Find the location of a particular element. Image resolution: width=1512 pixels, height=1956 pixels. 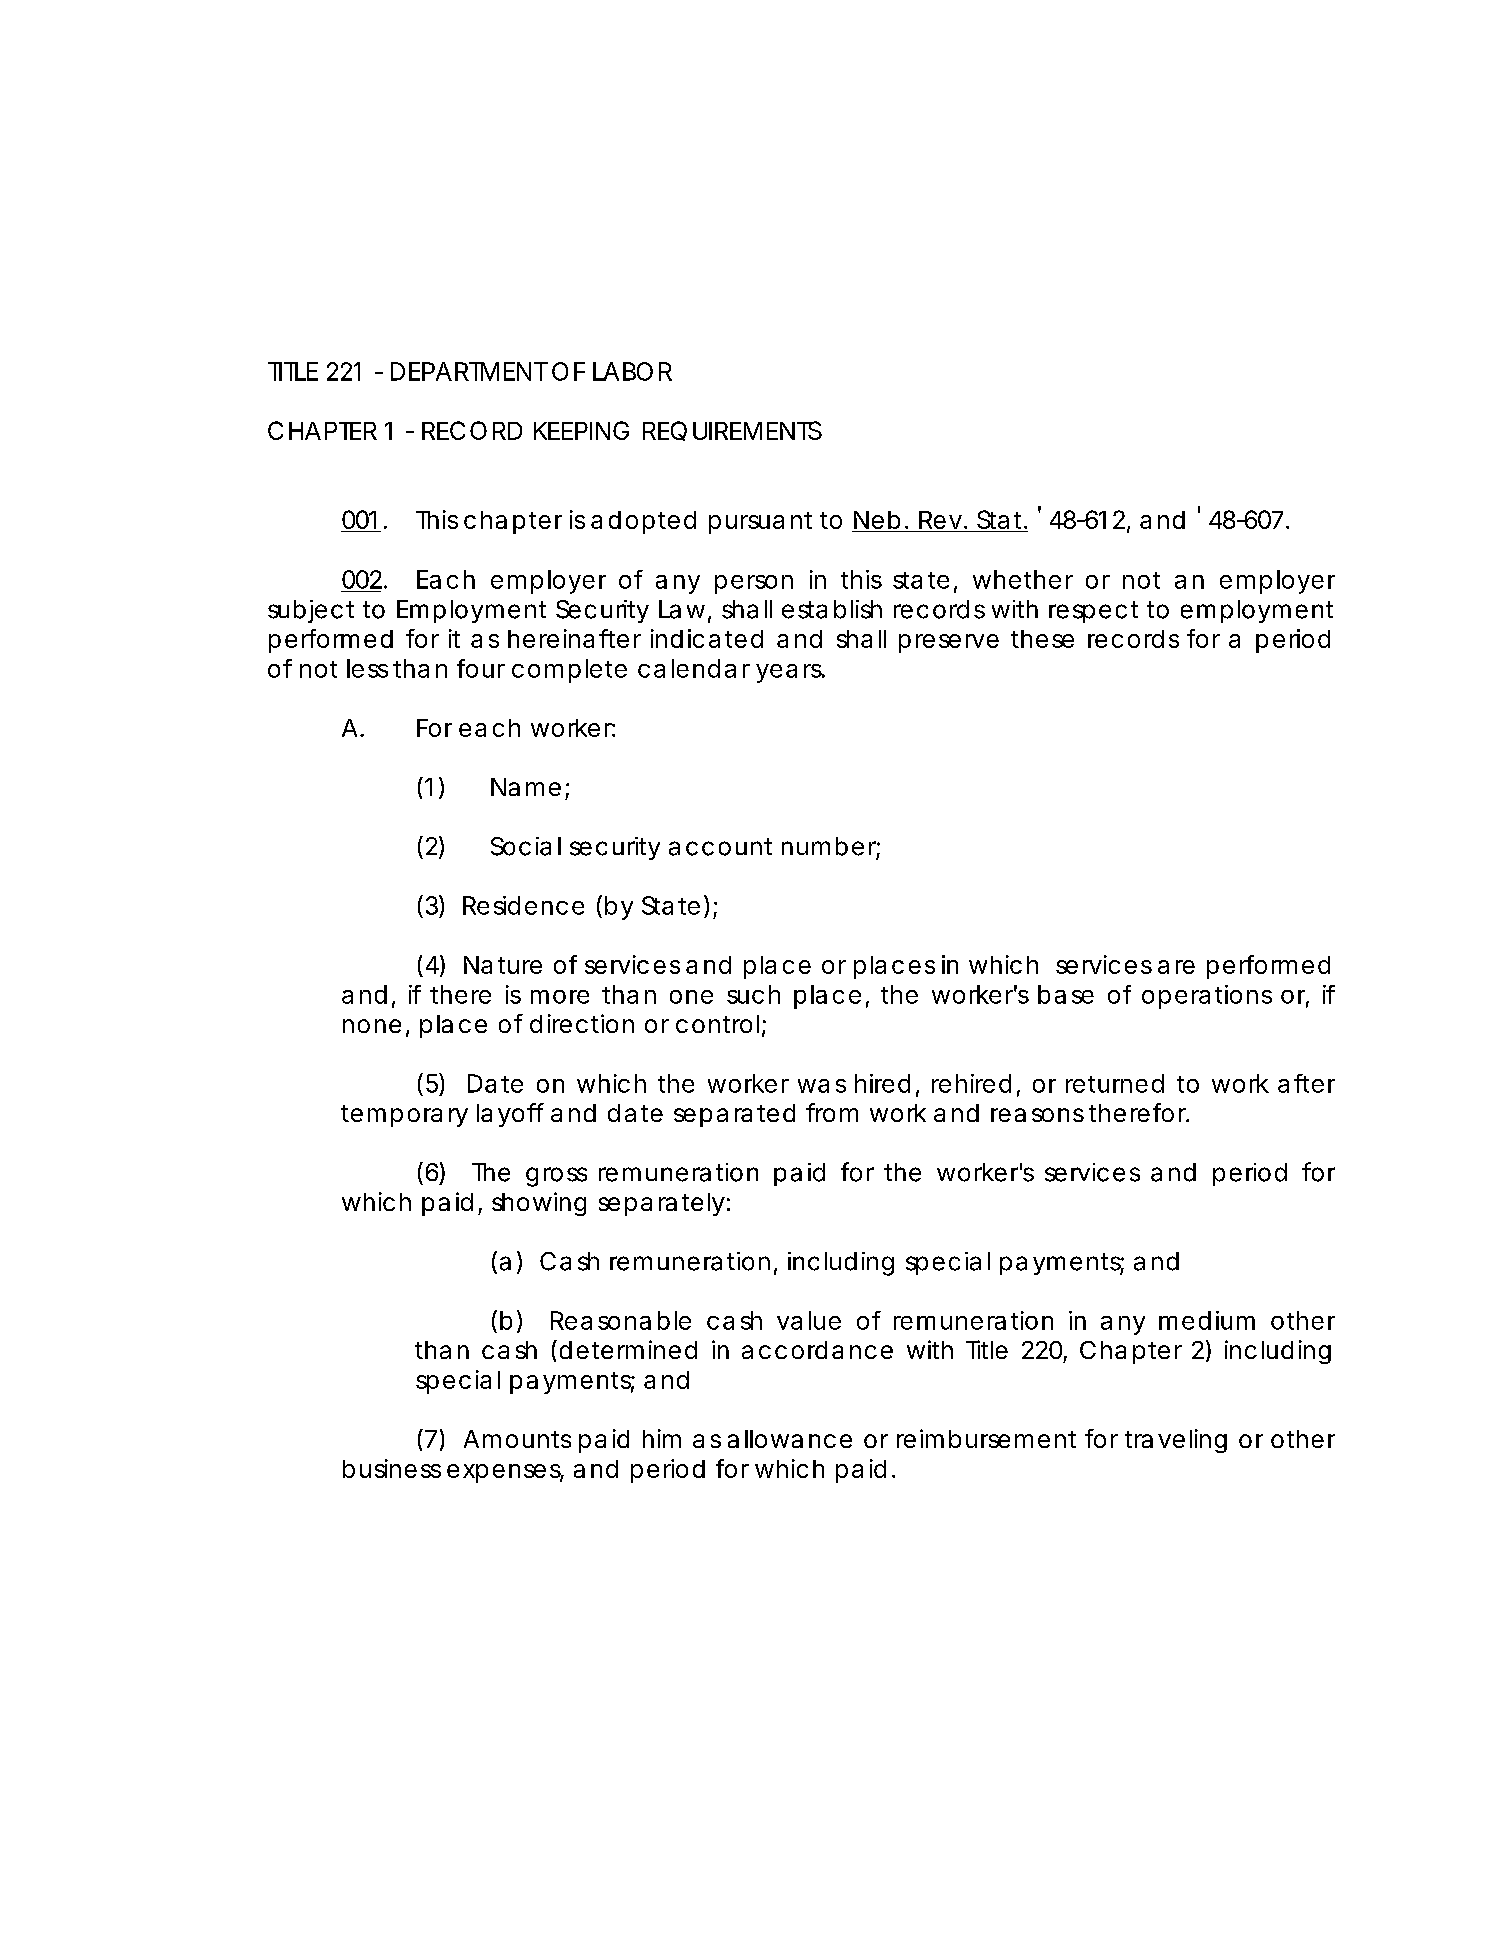

these is located at coordinates (1042, 639).
